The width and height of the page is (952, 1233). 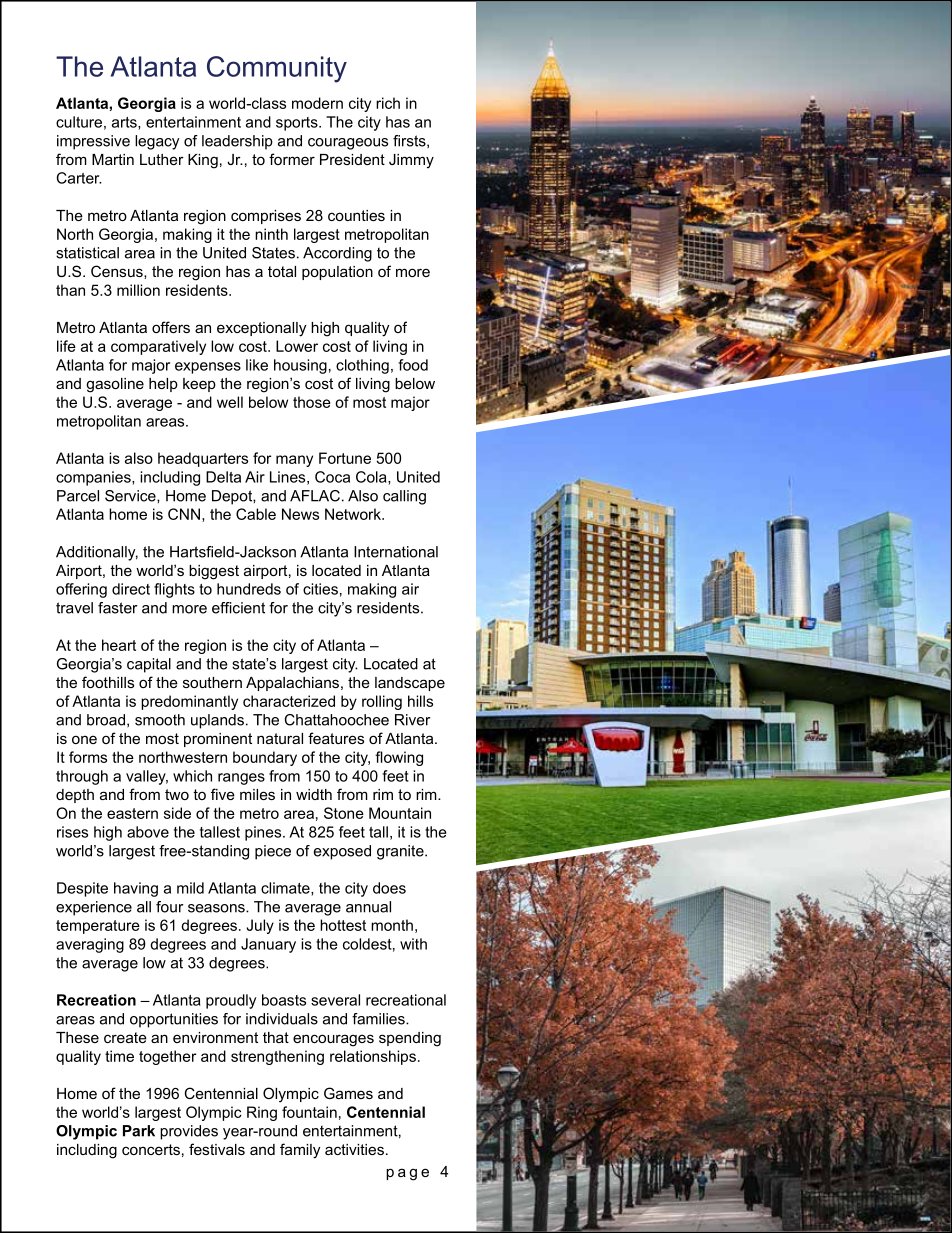 What do you see at coordinates (132, 813) in the page?
I see `eastern` at bounding box center [132, 813].
